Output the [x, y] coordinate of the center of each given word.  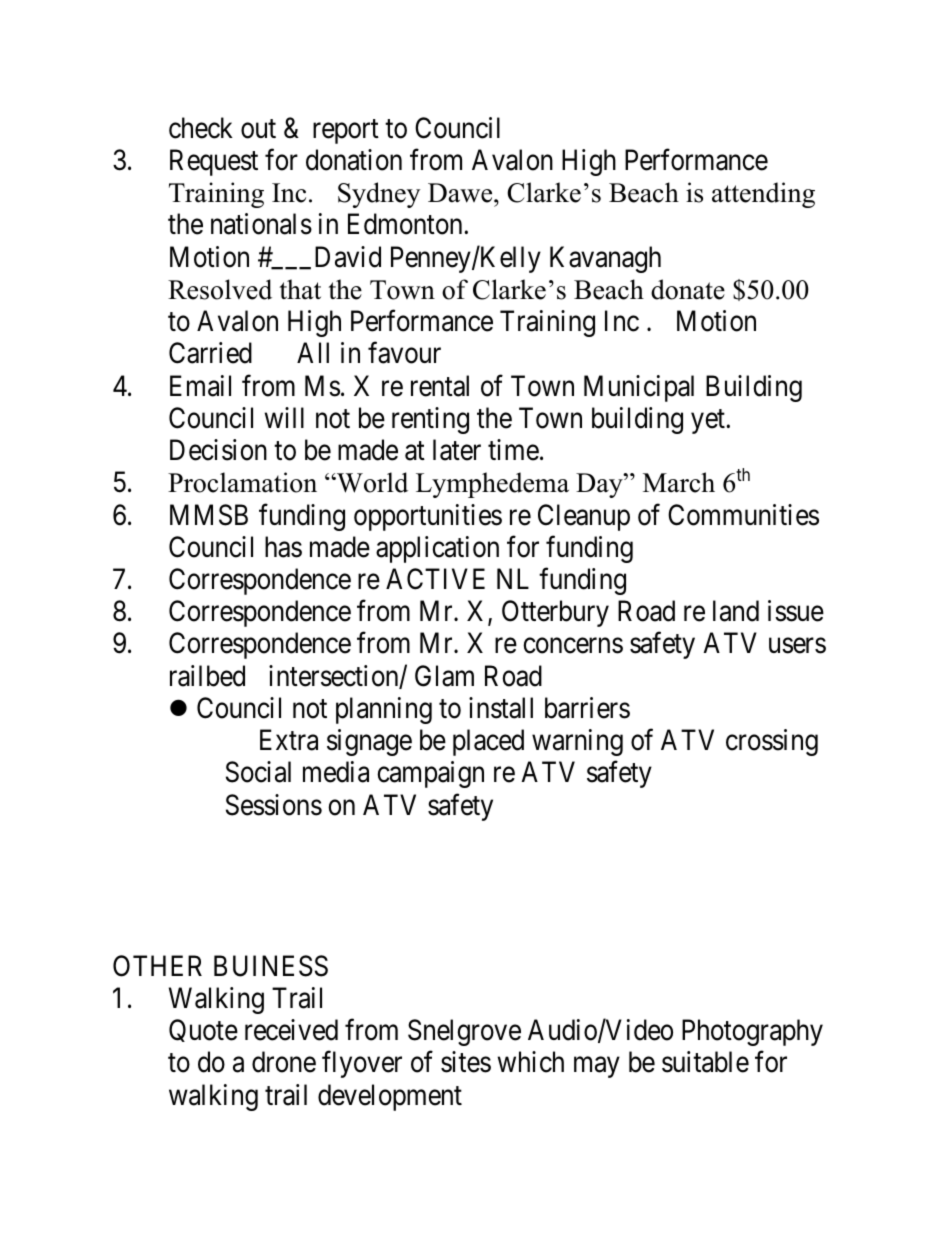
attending [763, 195]
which [530, 1062]
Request [214, 162]
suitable [705, 1062]
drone [284, 1062]
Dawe [461, 193]
